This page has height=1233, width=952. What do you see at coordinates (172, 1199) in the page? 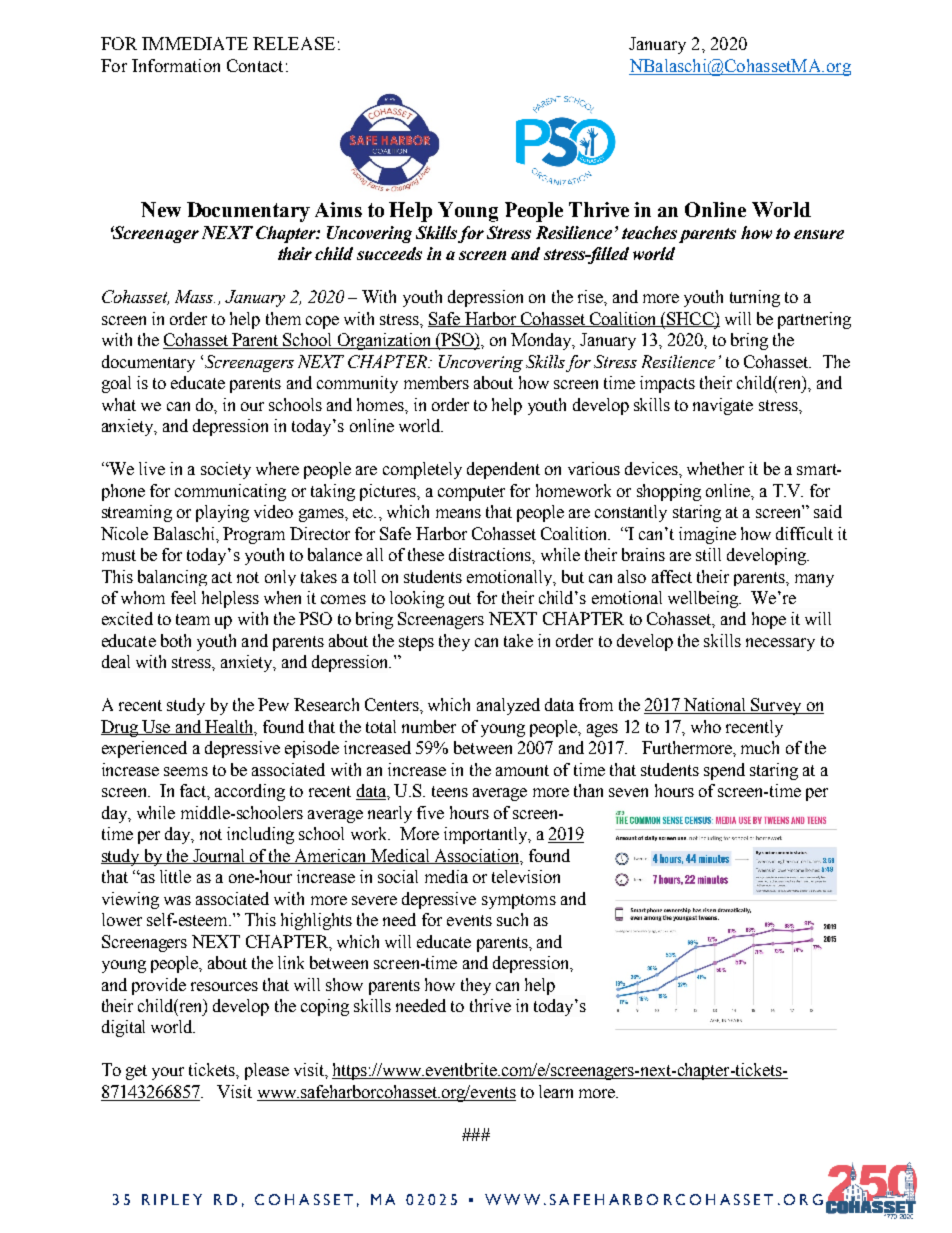
I see `RIPLEY` at bounding box center [172, 1199].
